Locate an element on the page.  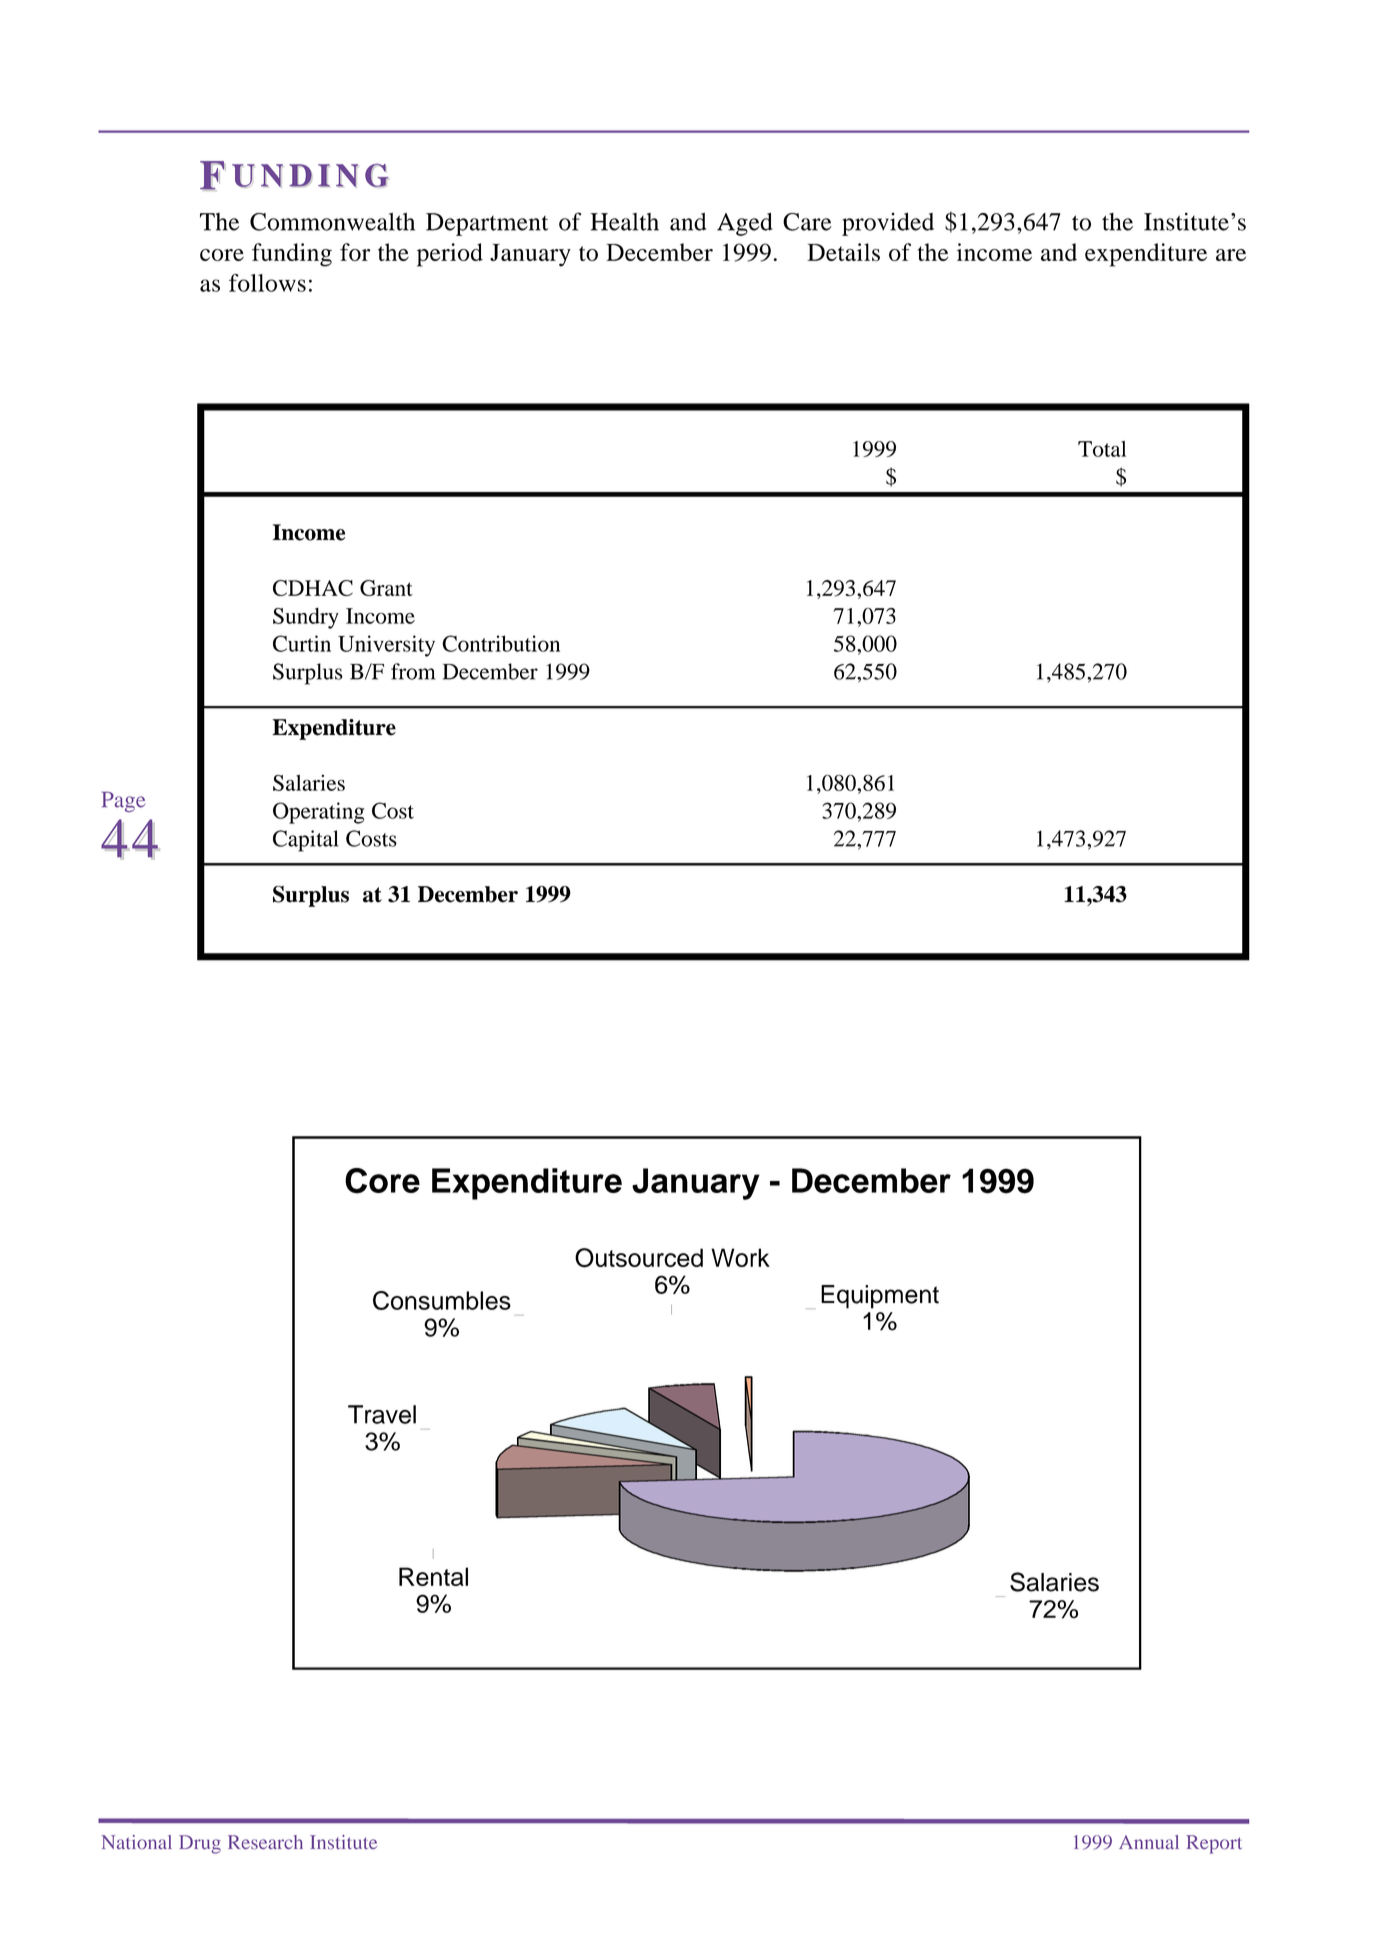
Rental is located at coordinates (433, 1576).
